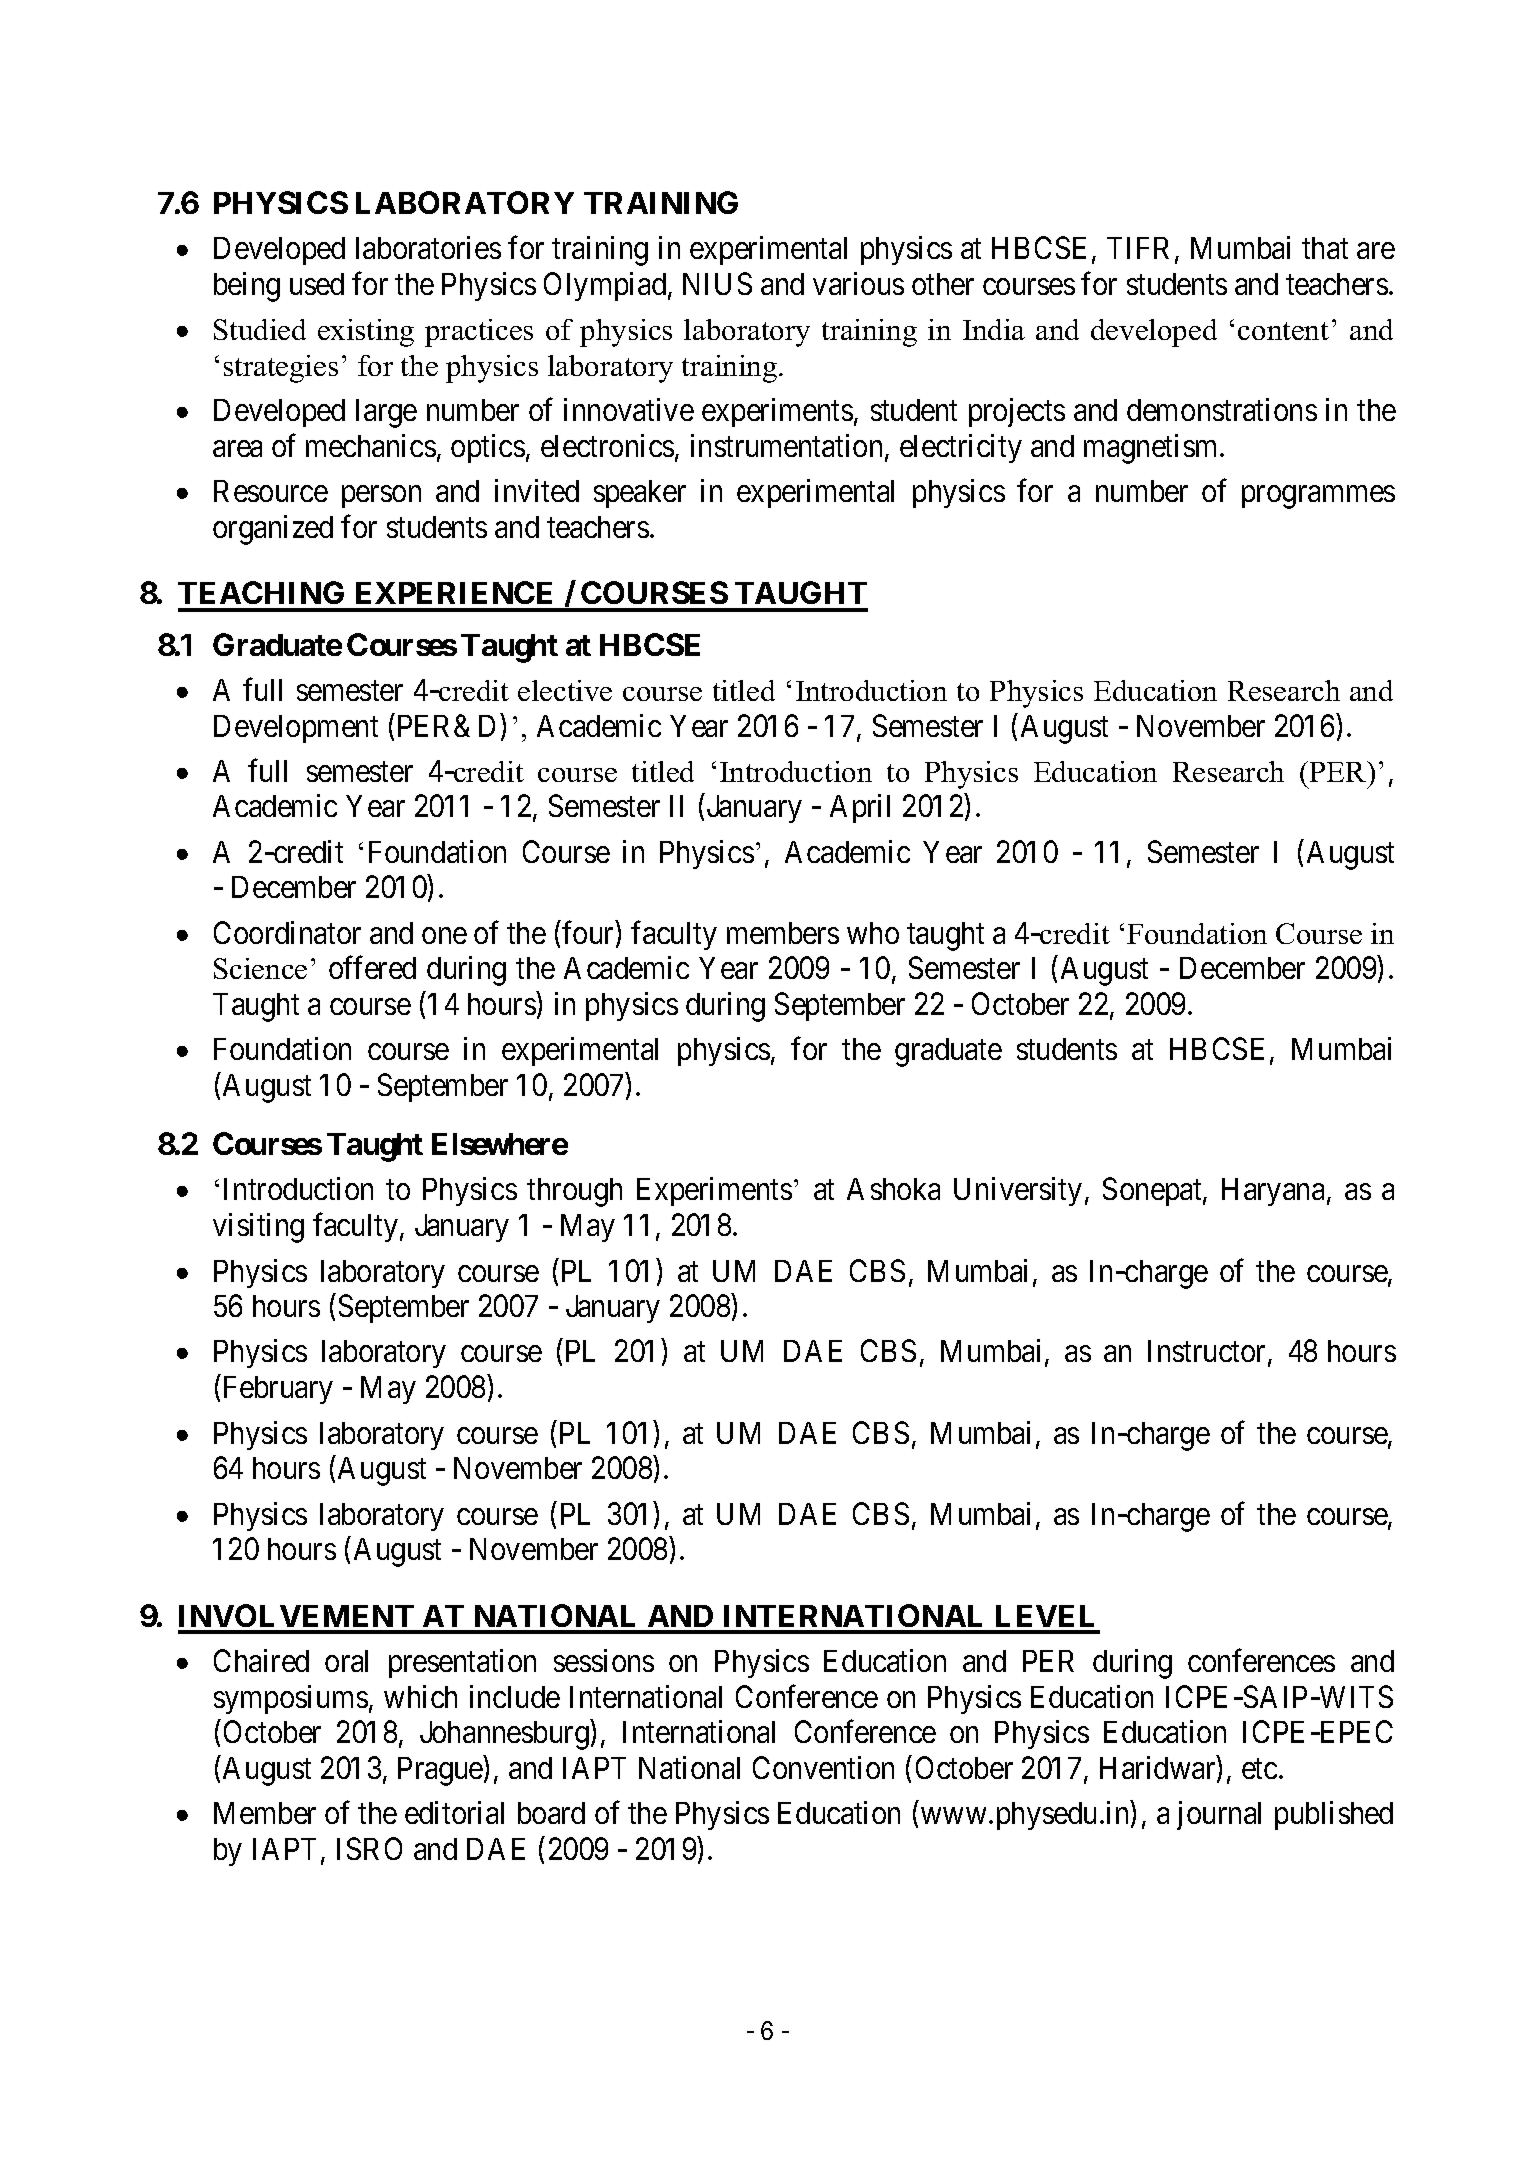 Image resolution: width=1534 pixels, height=2168 pixels. What do you see at coordinates (858, 283) in the screenshot?
I see `various` at bounding box center [858, 283].
